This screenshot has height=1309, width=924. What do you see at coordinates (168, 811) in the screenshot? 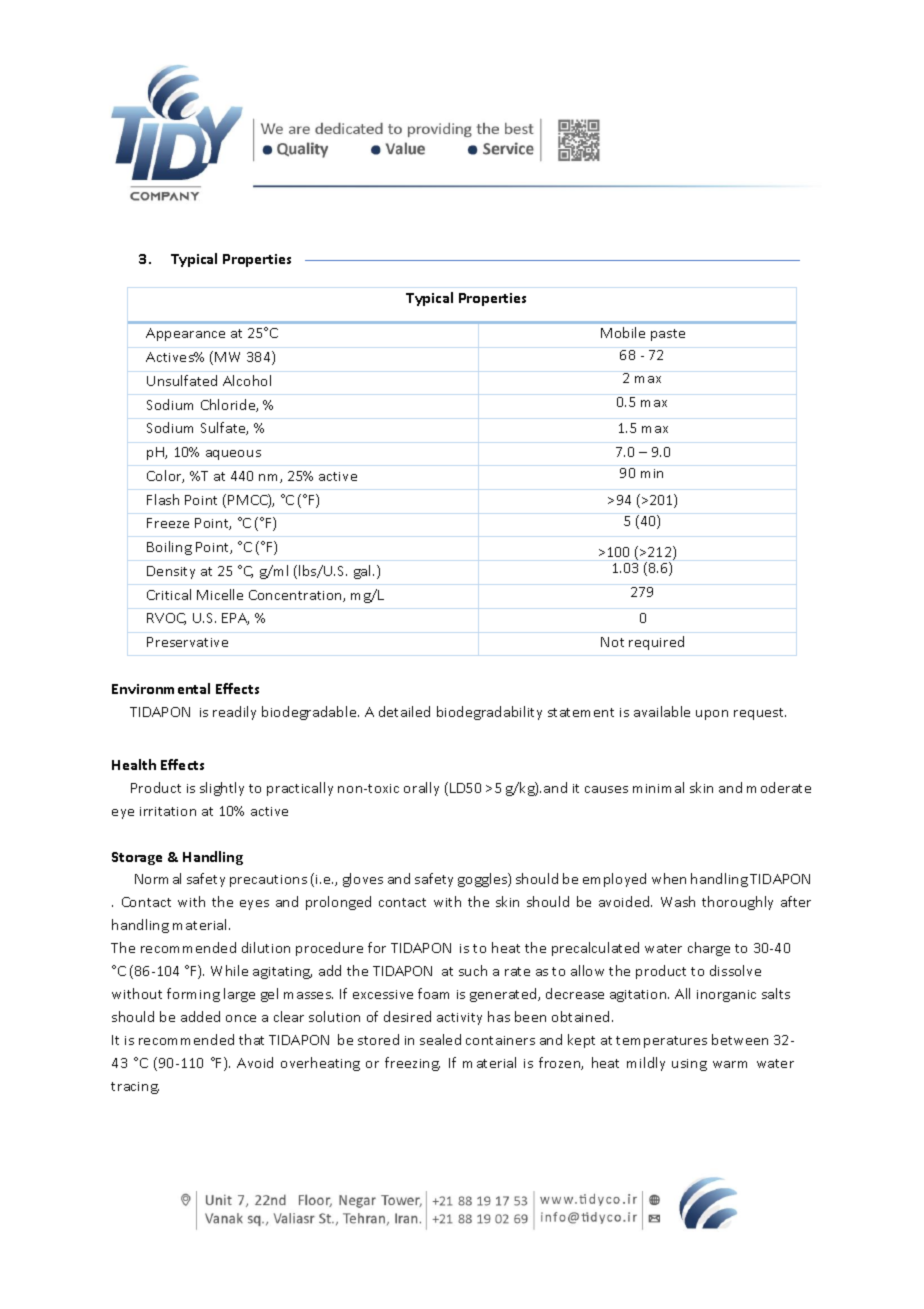
I see `irritation` at bounding box center [168, 811].
